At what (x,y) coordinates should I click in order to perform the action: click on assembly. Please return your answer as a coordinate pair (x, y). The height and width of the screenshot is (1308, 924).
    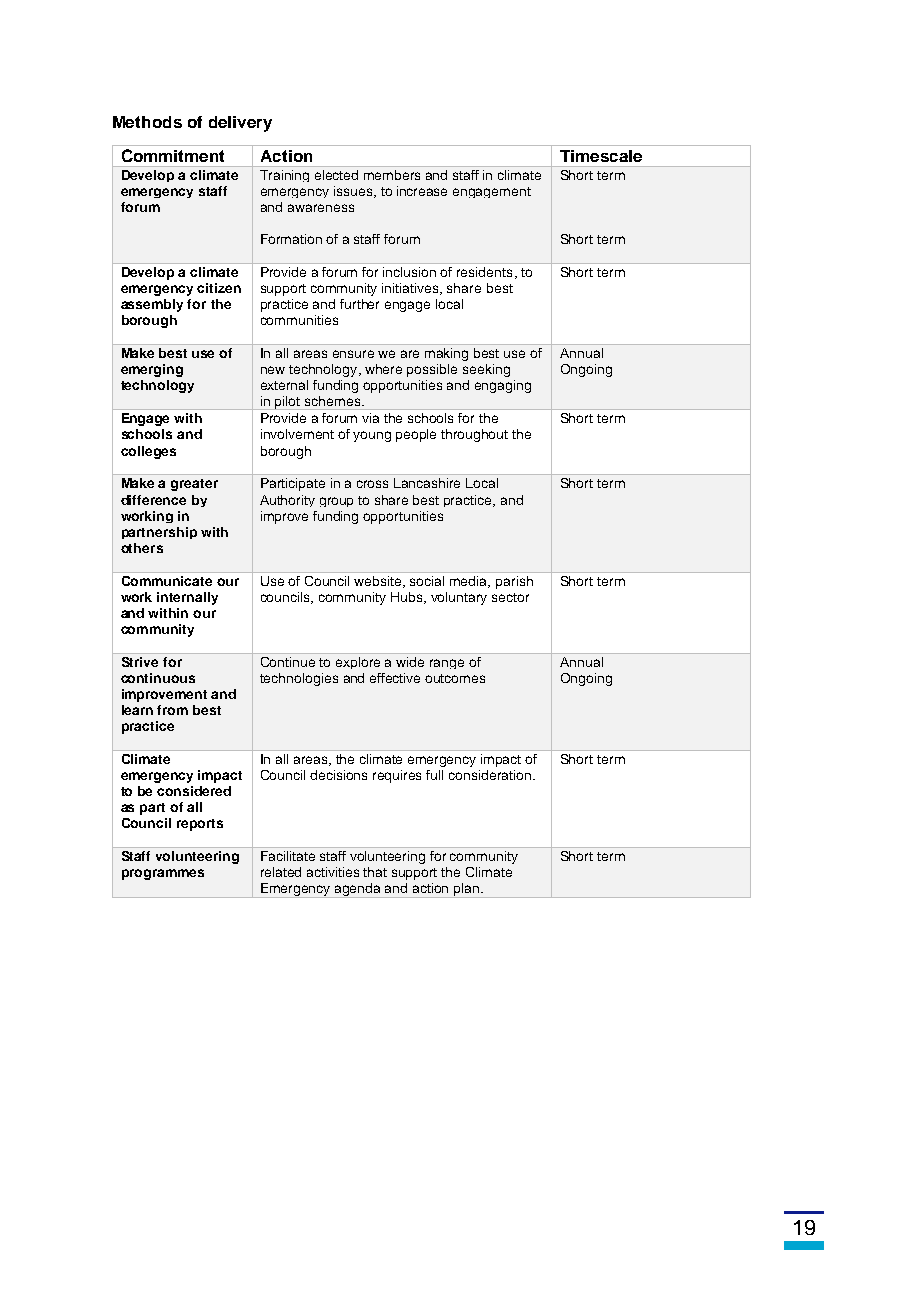
    Looking at the image, I should click on (152, 305).
